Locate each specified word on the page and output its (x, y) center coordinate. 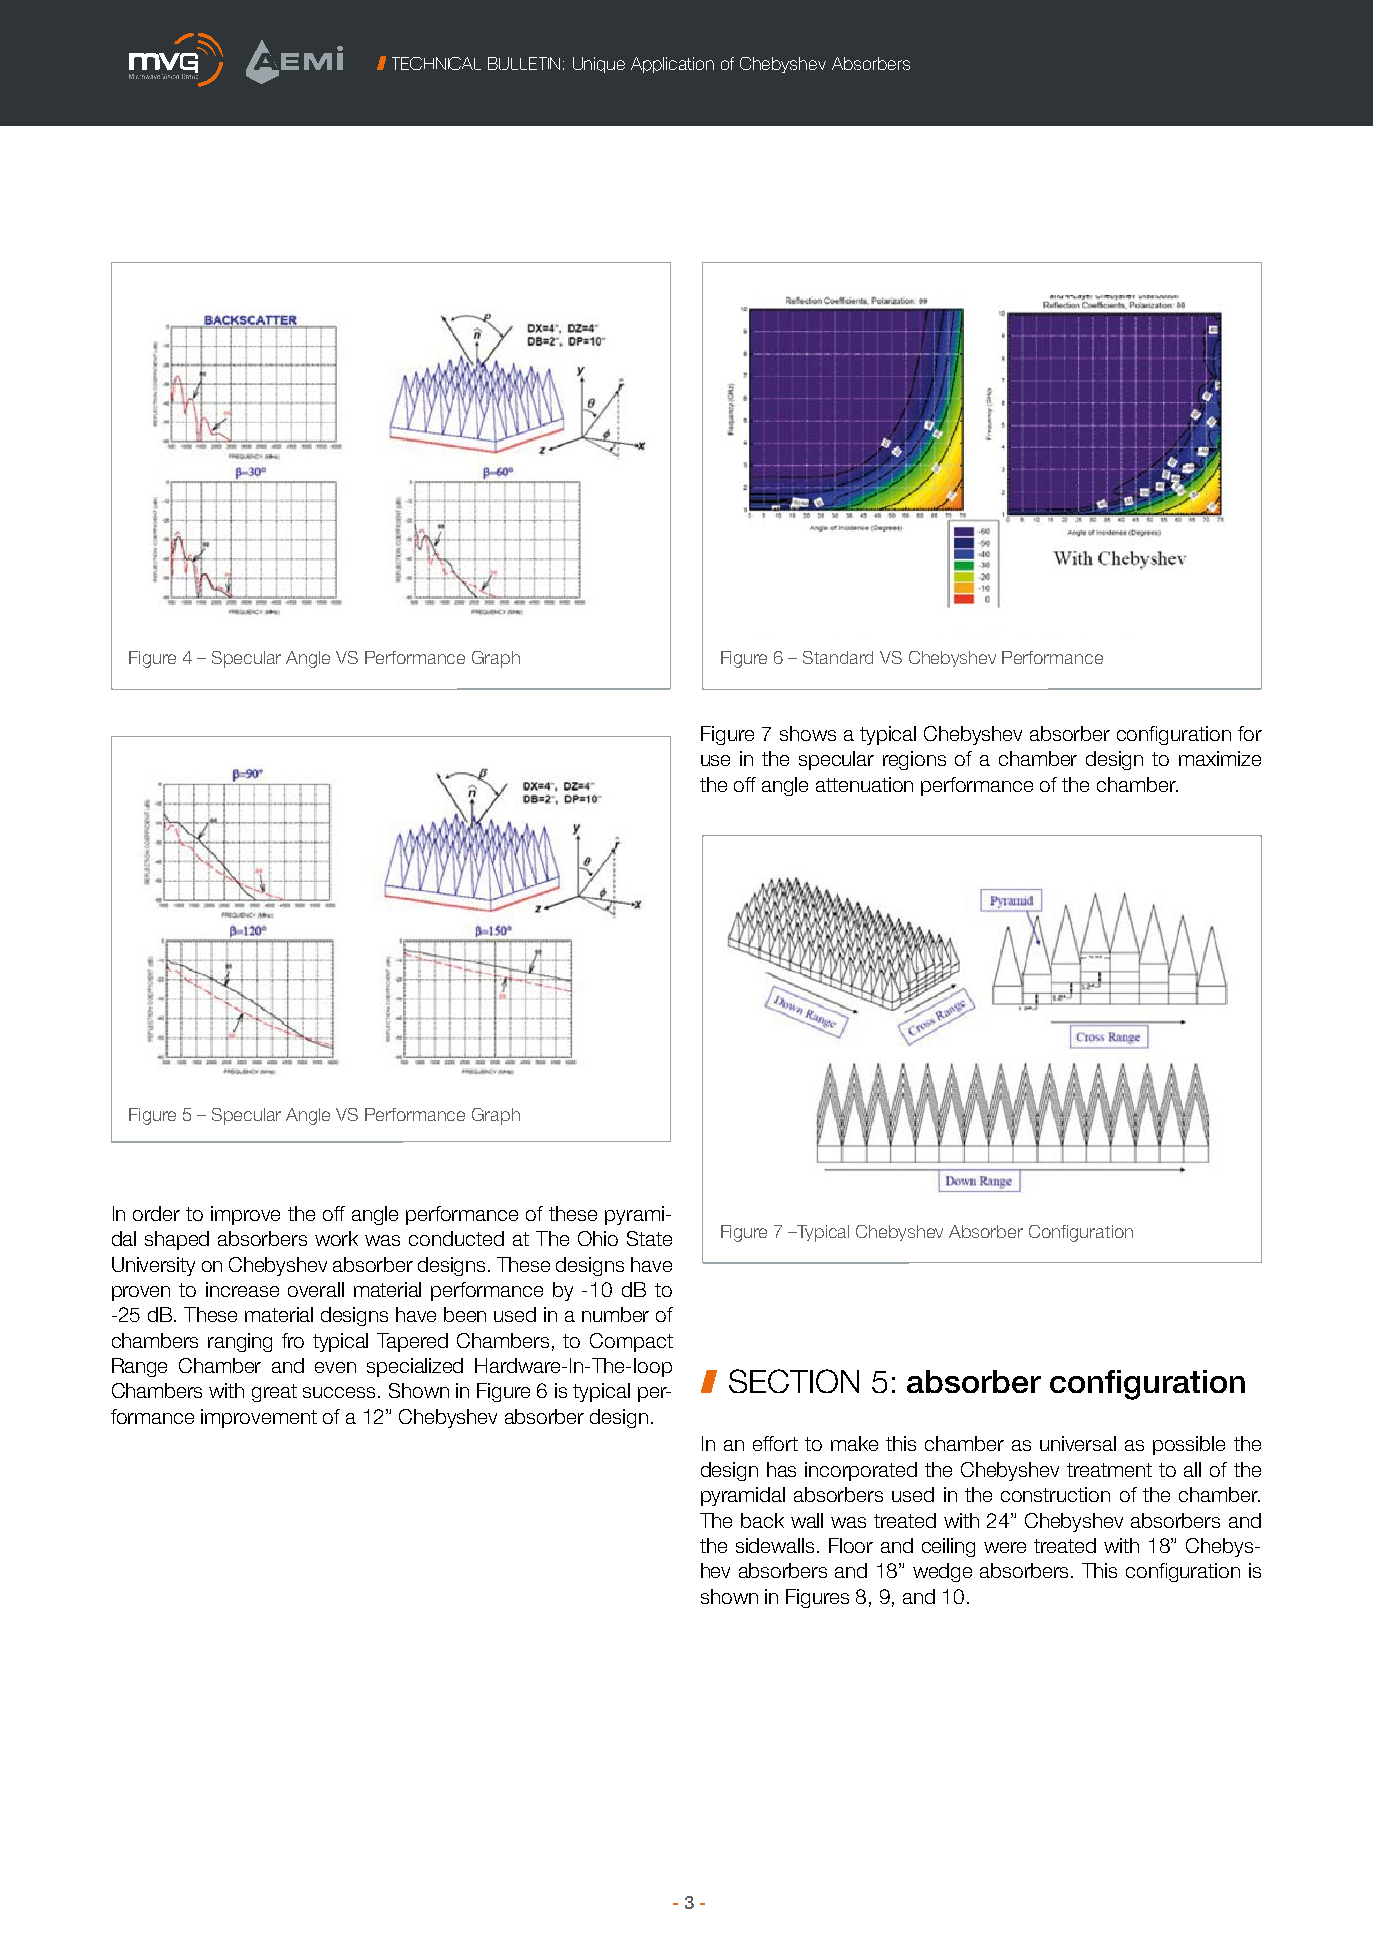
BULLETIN (524, 63)
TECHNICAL (436, 63)
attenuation (864, 784)
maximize (1220, 758)
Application (672, 65)
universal (1078, 1443)
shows (808, 733)
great (274, 1393)
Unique (599, 65)
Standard (838, 657)
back (762, 1520)
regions (914, 760)
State (649, 1238)
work (336, 1238)
